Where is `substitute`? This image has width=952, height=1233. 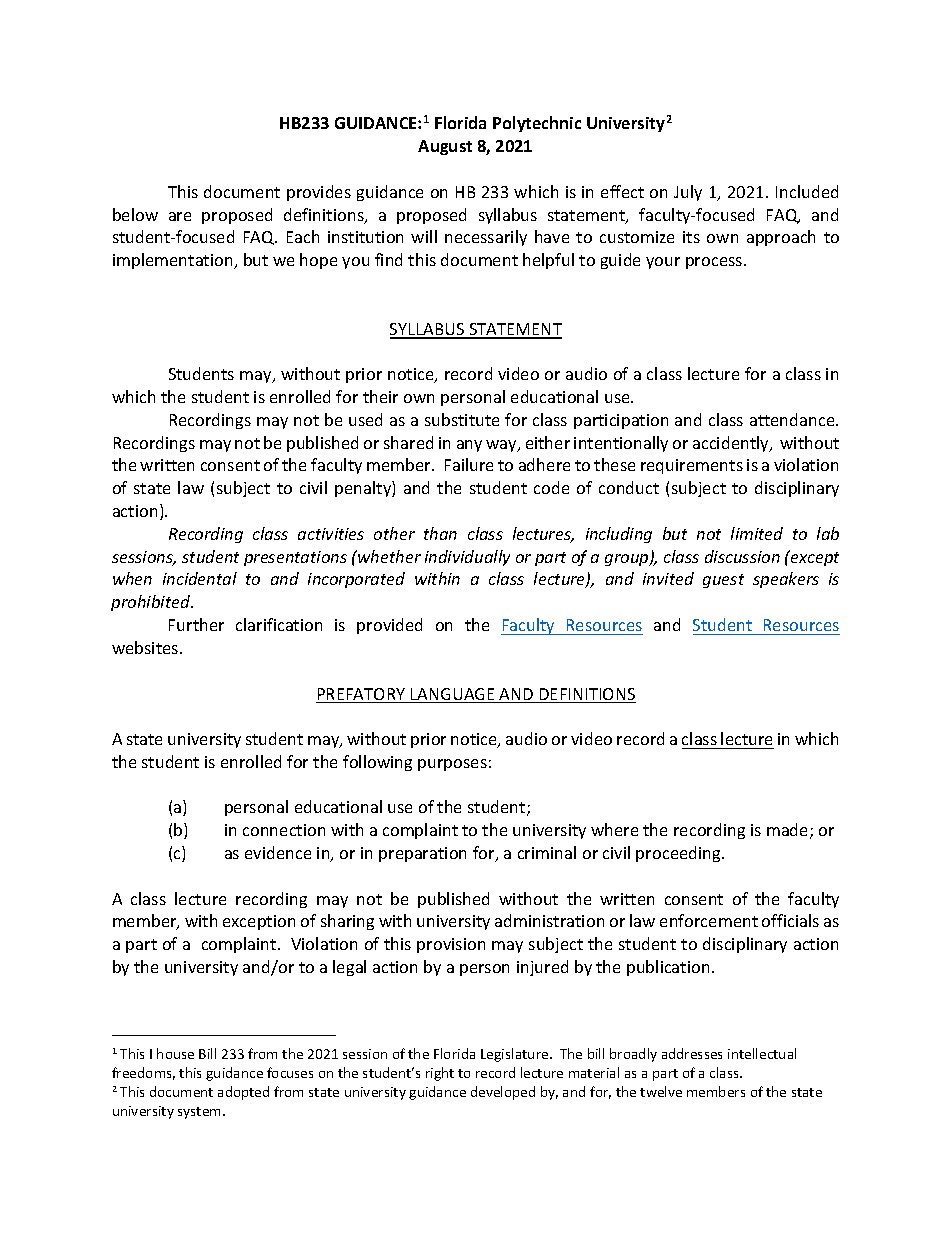 substitute is located at coordinates (462, 419).
